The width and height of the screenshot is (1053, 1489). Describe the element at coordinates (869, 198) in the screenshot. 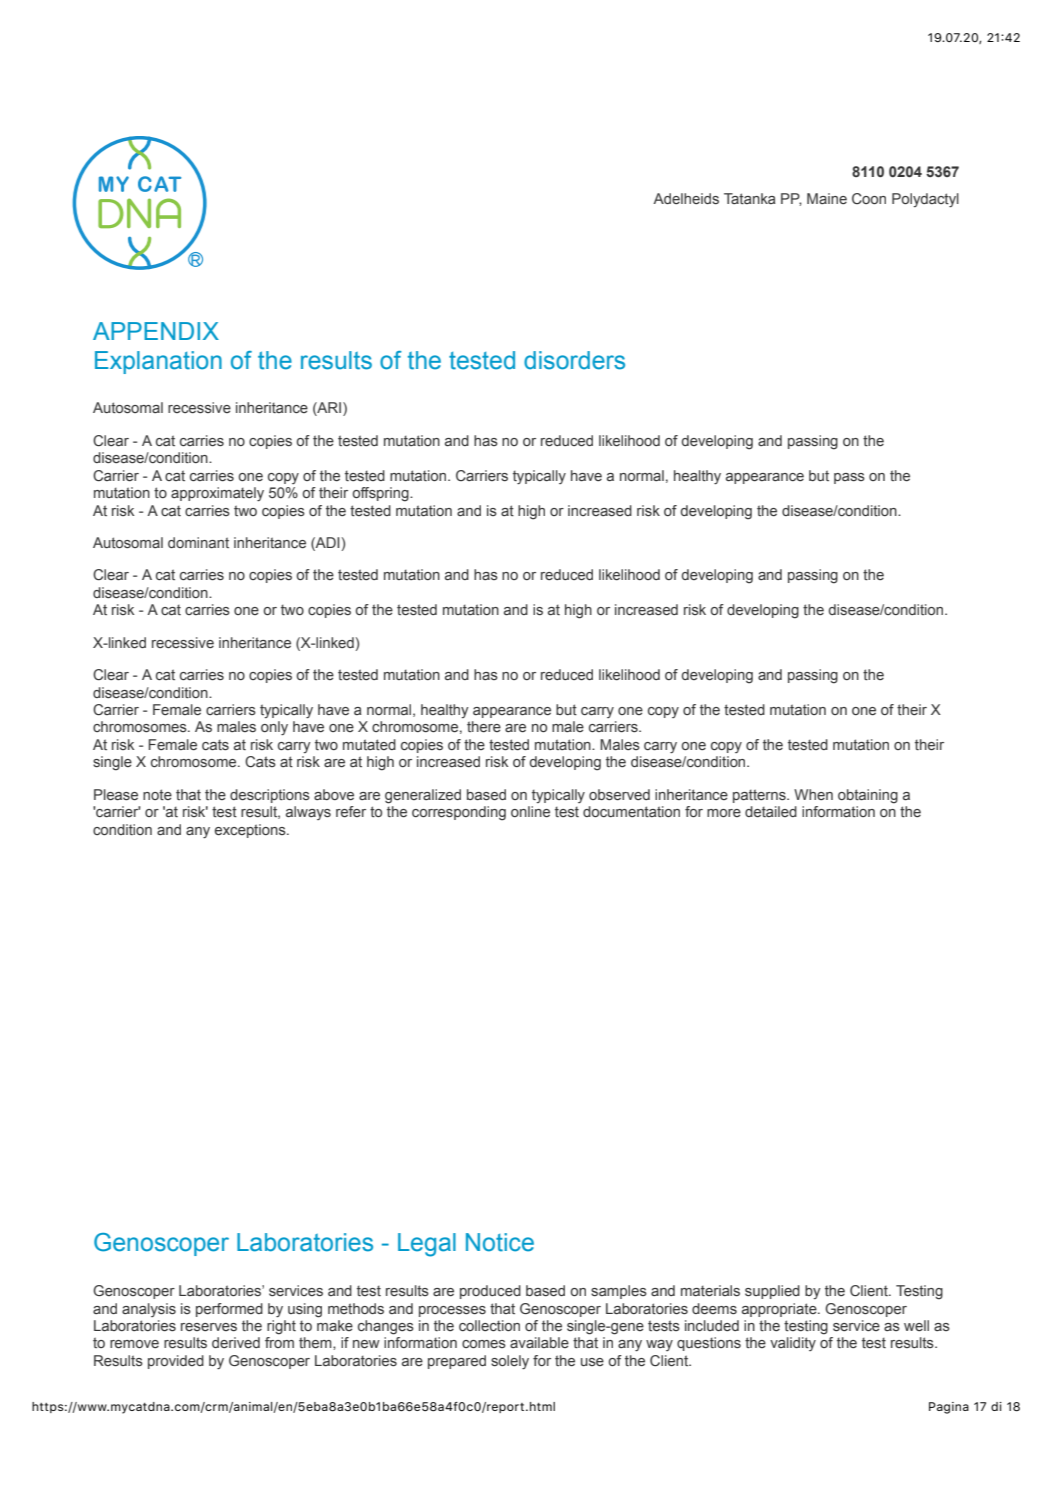

I see `Coon` at that location.
